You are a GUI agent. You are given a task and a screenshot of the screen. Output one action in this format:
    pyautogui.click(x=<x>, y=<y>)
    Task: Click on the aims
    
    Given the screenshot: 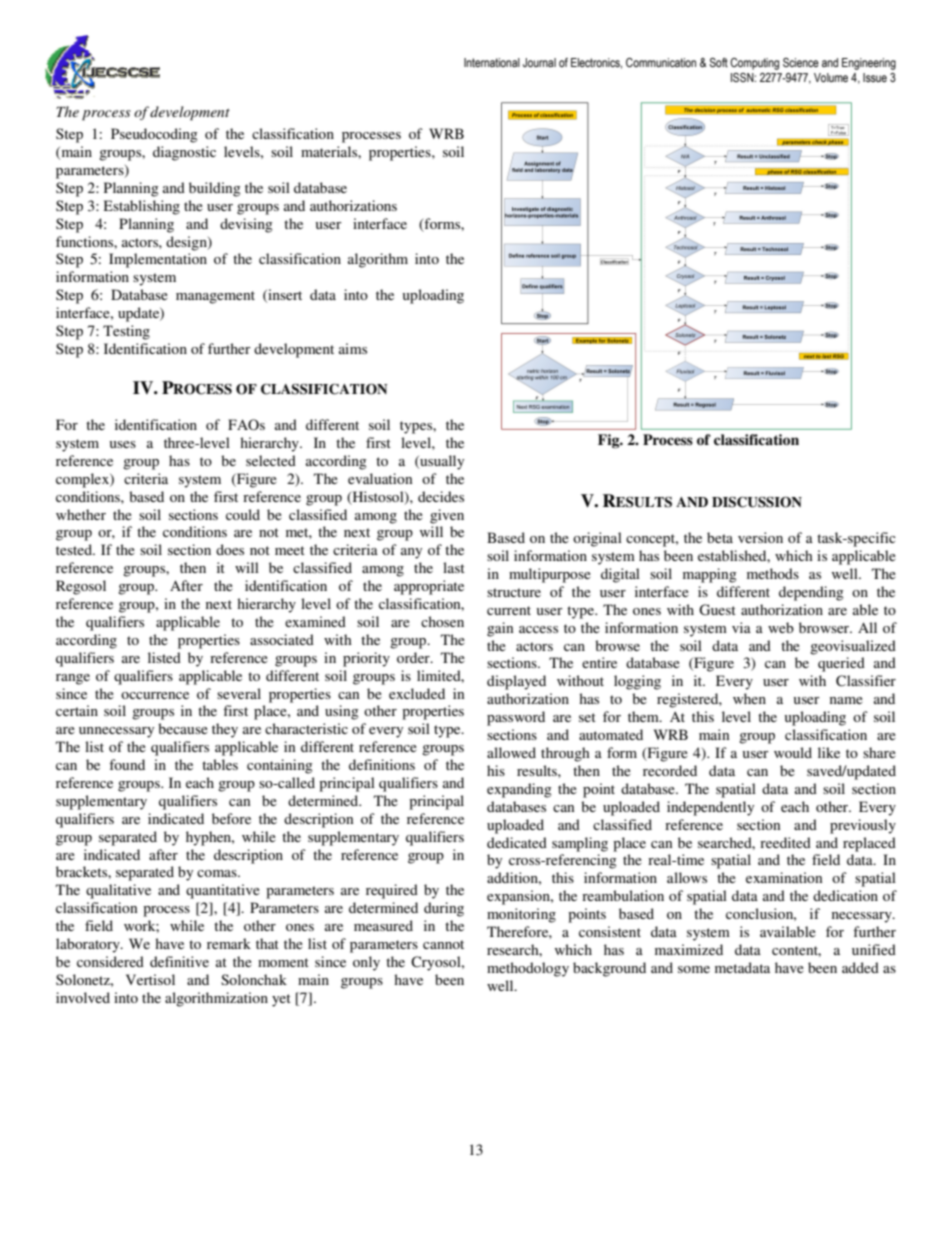 What is the action you would take?
    pyautogui.click(x=353, y=348)
